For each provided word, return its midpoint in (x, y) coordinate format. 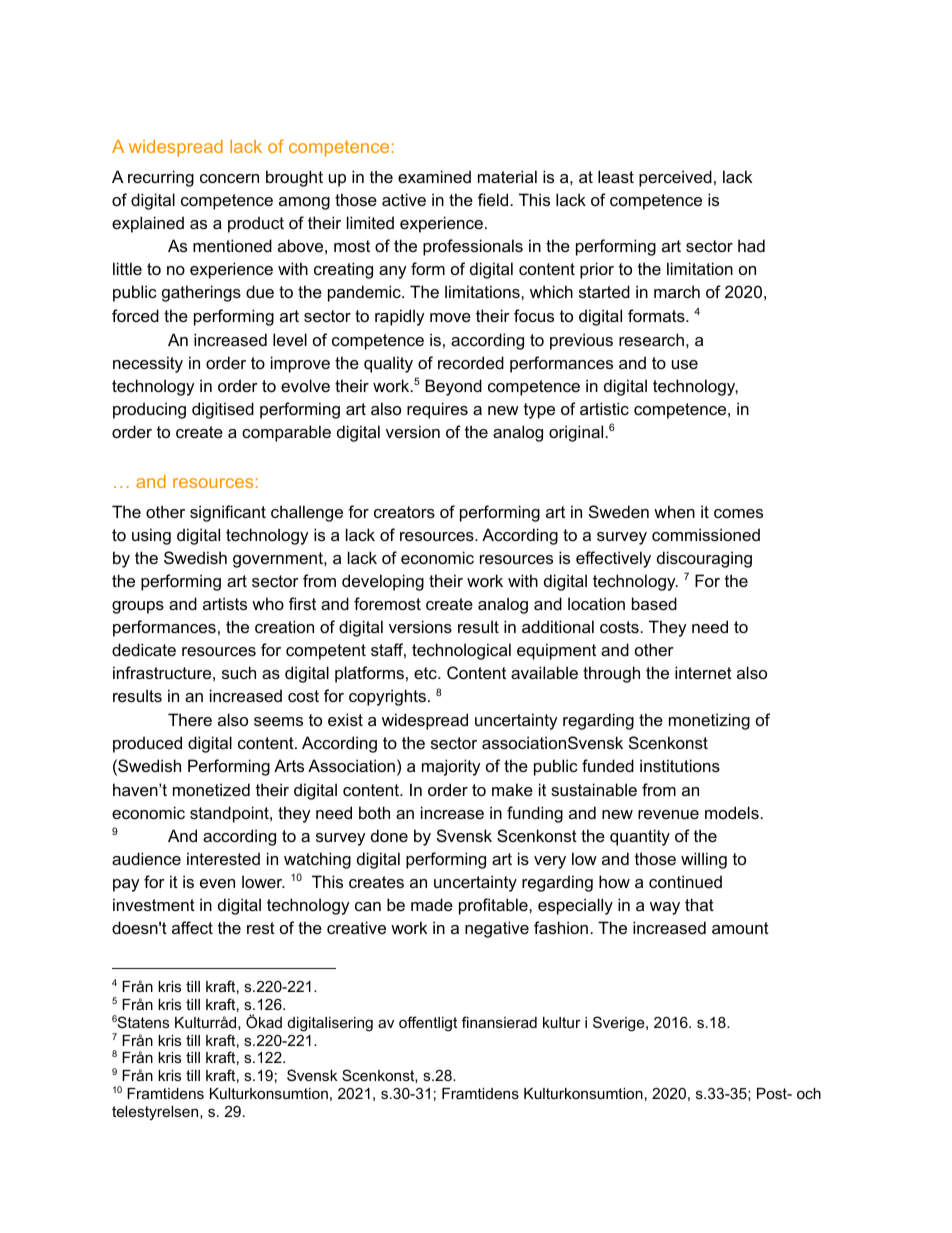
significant (228, 513)
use (685, 364)
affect (192, 927)
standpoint (230, 814)
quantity (640, 837)
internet (703, 672)
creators (404, 512)
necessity (148, 364)
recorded (471, 362)
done (389, 835)
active (404, 199)
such (239, 672)
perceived (675, 178)
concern (229, 178)
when (674, 511)
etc (426, 673)
